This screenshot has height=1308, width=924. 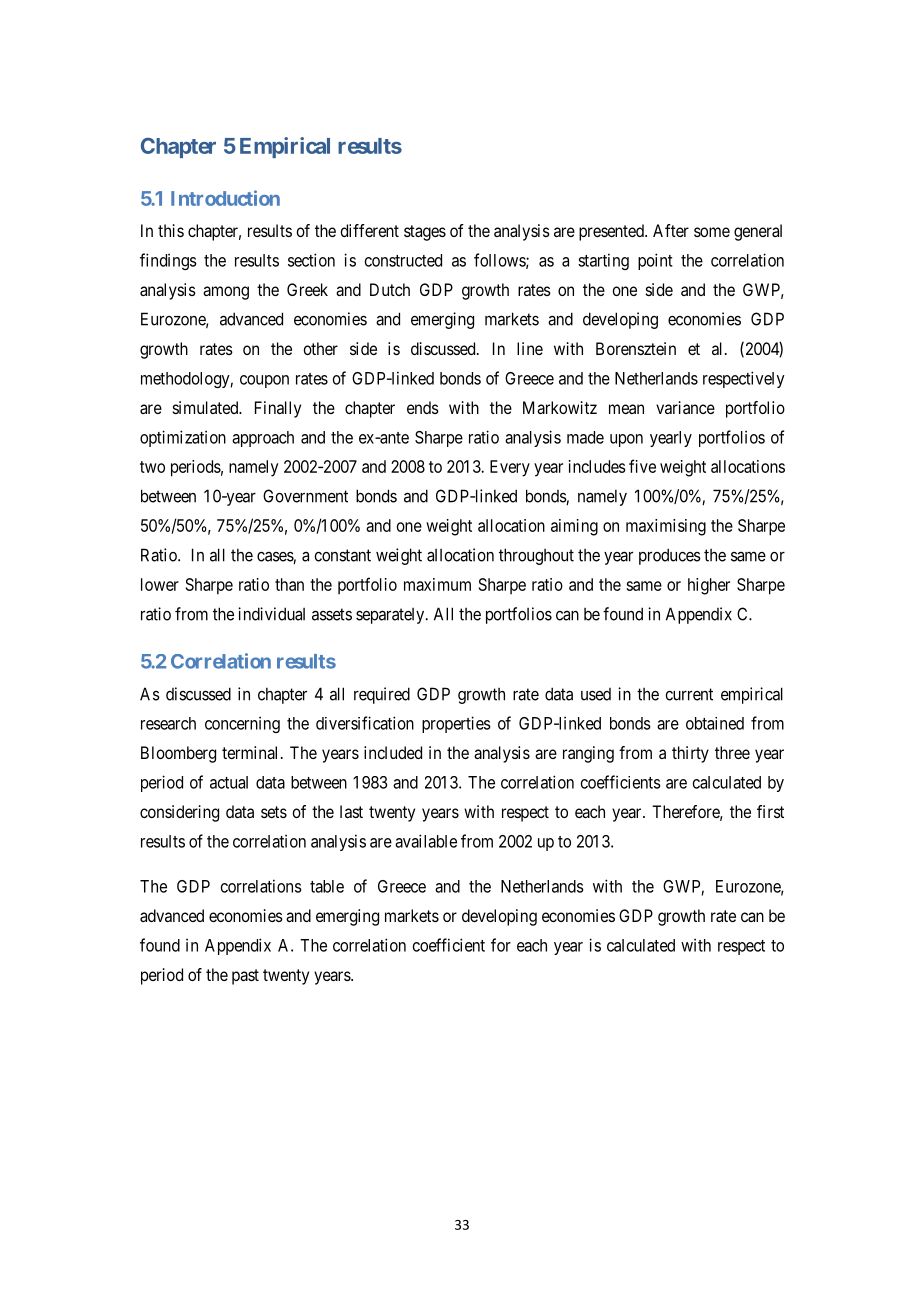 I want to click on five, so click(x=642, y=466).
